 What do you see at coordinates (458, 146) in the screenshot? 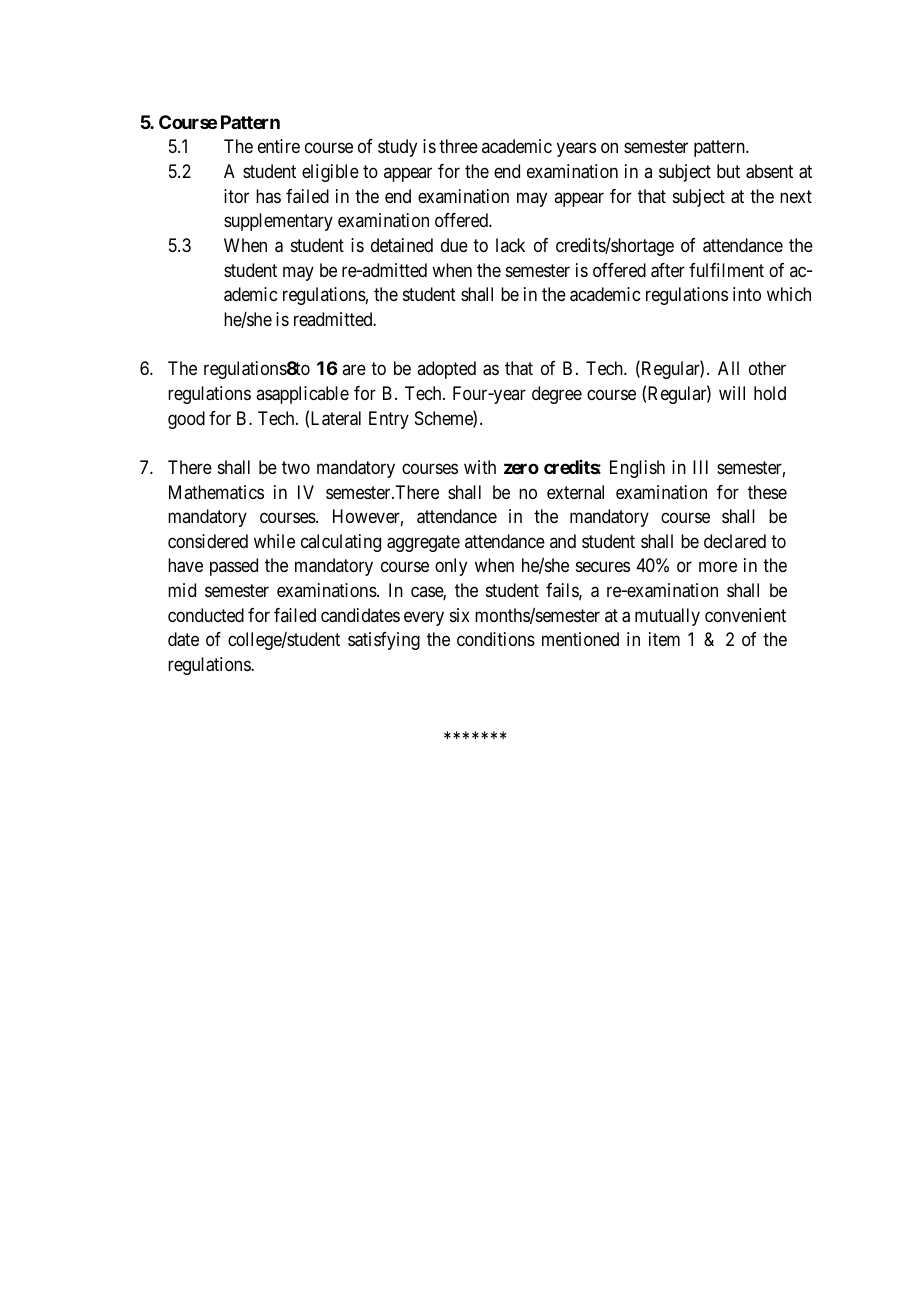
I see `three` at bounding box center [458, 146].
